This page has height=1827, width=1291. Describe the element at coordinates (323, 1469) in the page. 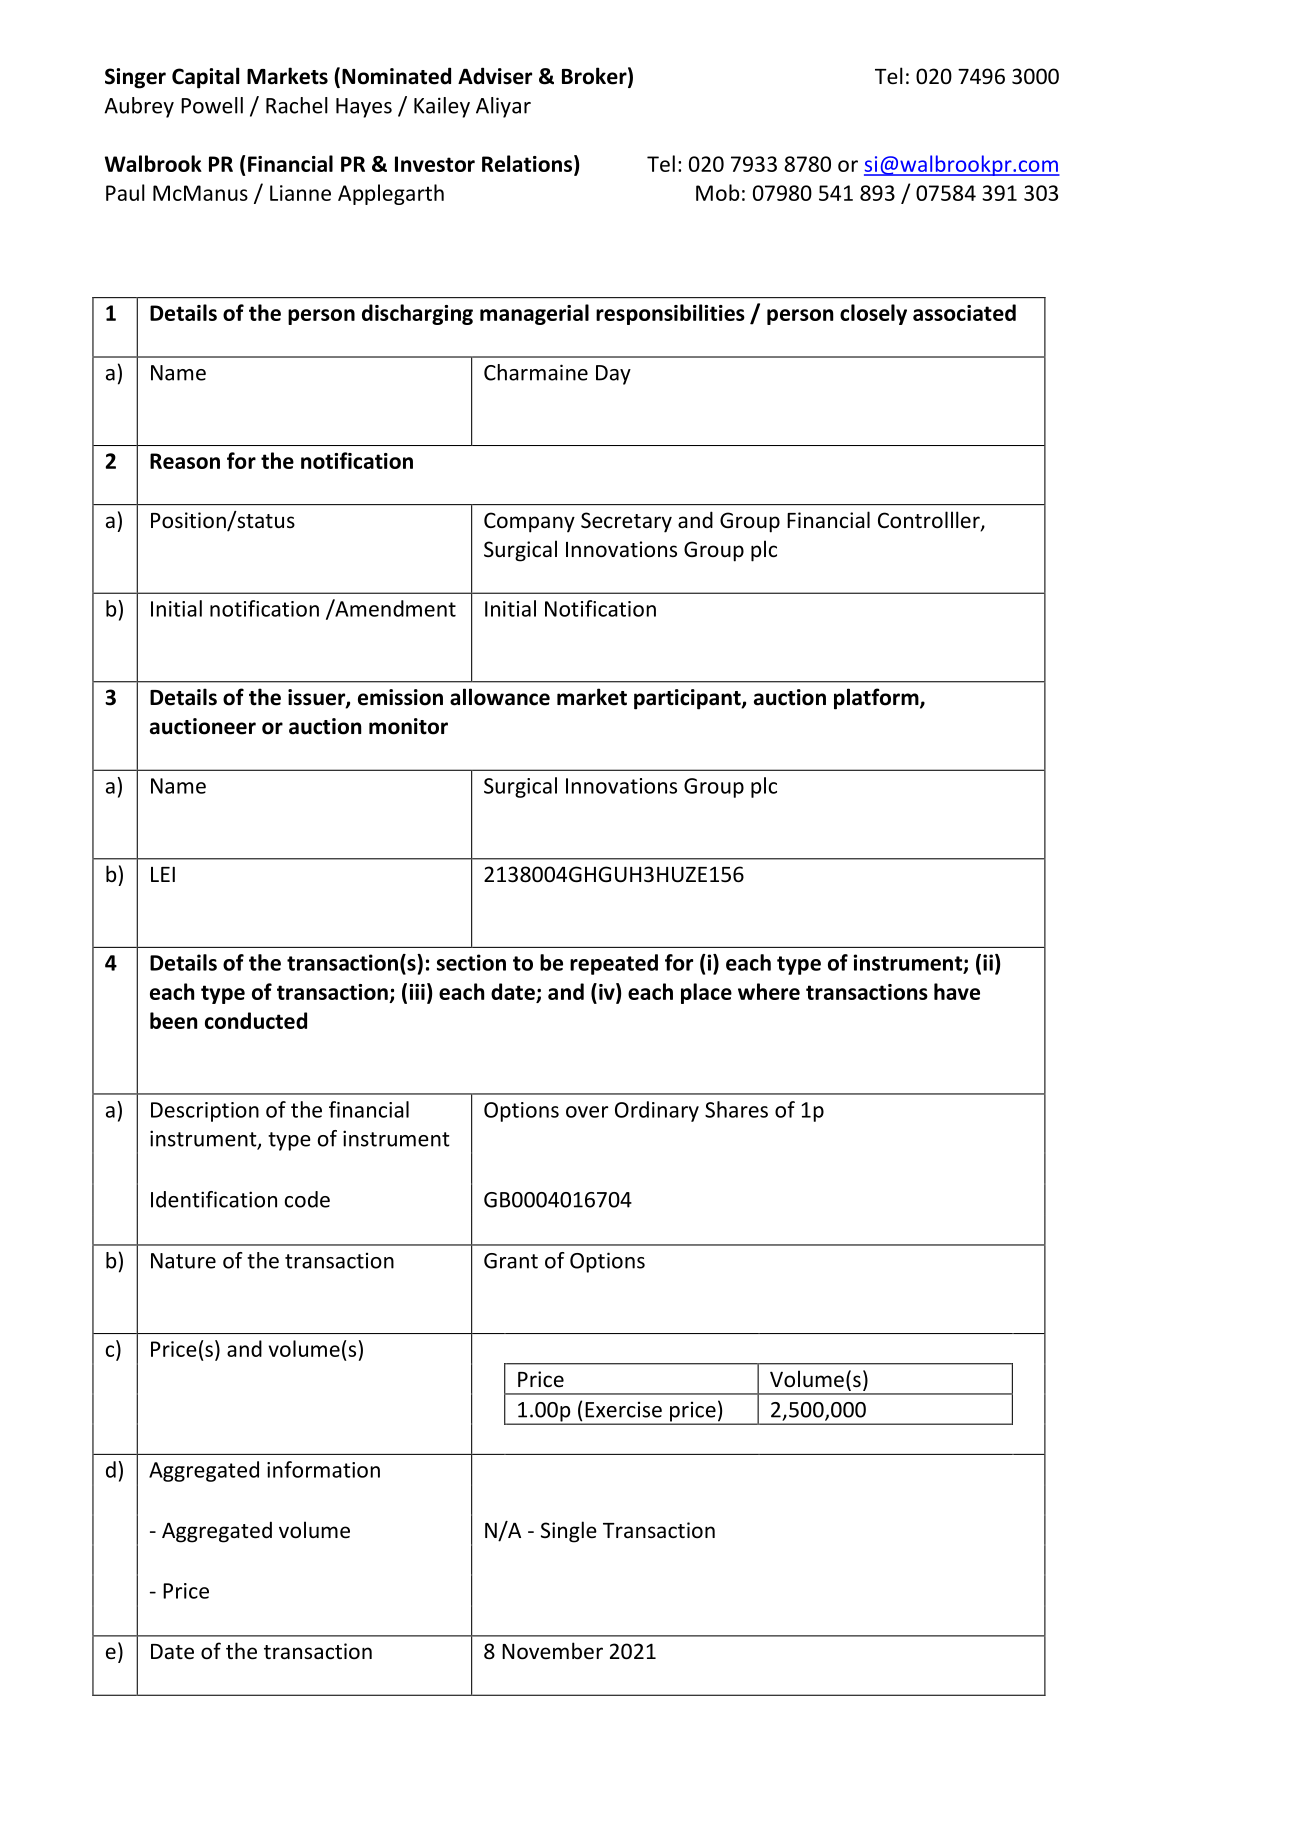

I see `information` at that location.
